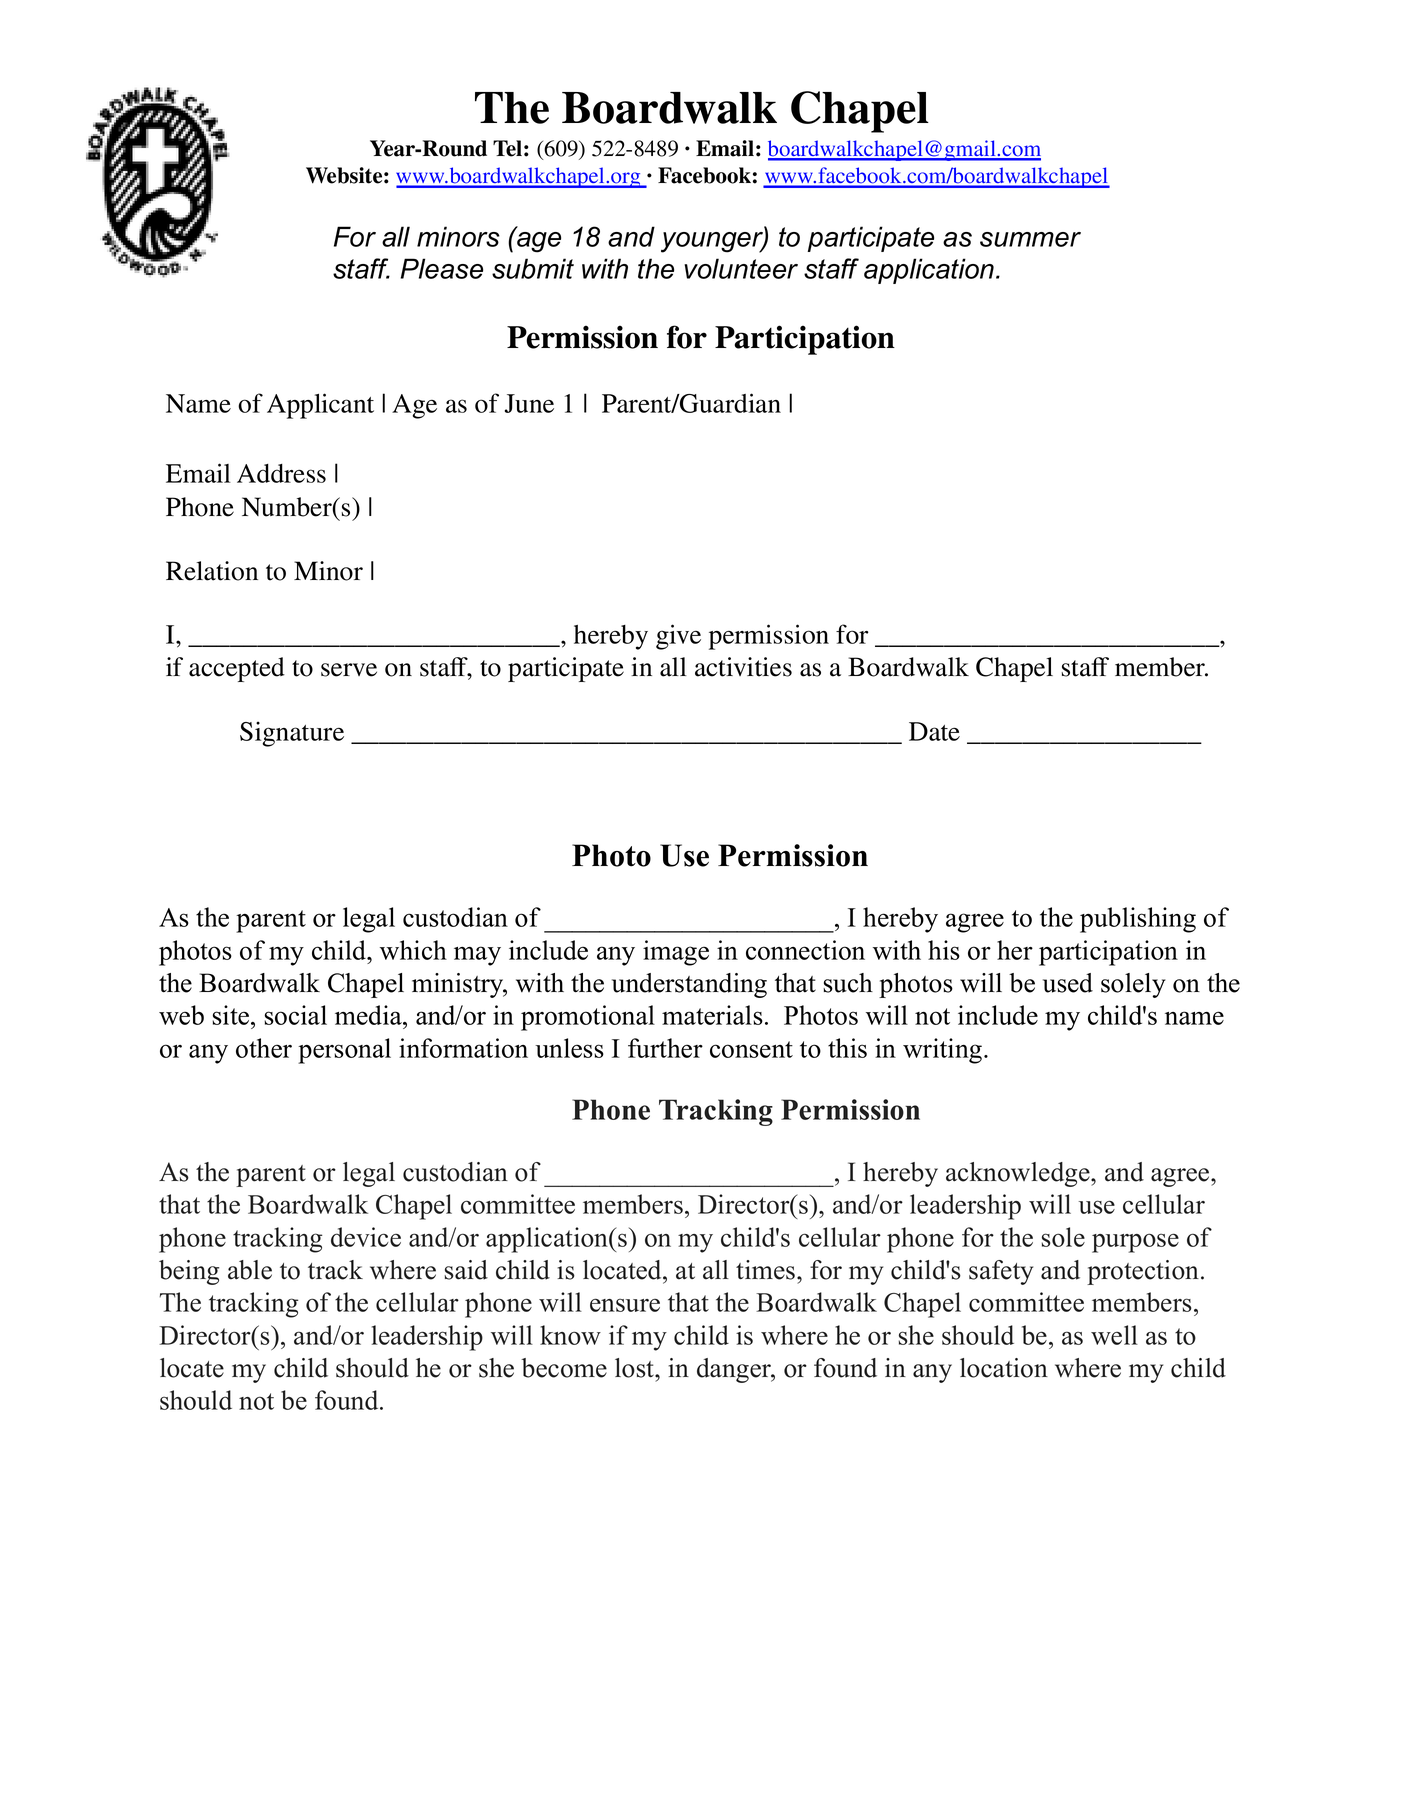 This screenshot has height=1815, width=1403. What do you see at coordinates (743, 667) in the screenshot?
I see `activities` at bounding box center [743, 667].
